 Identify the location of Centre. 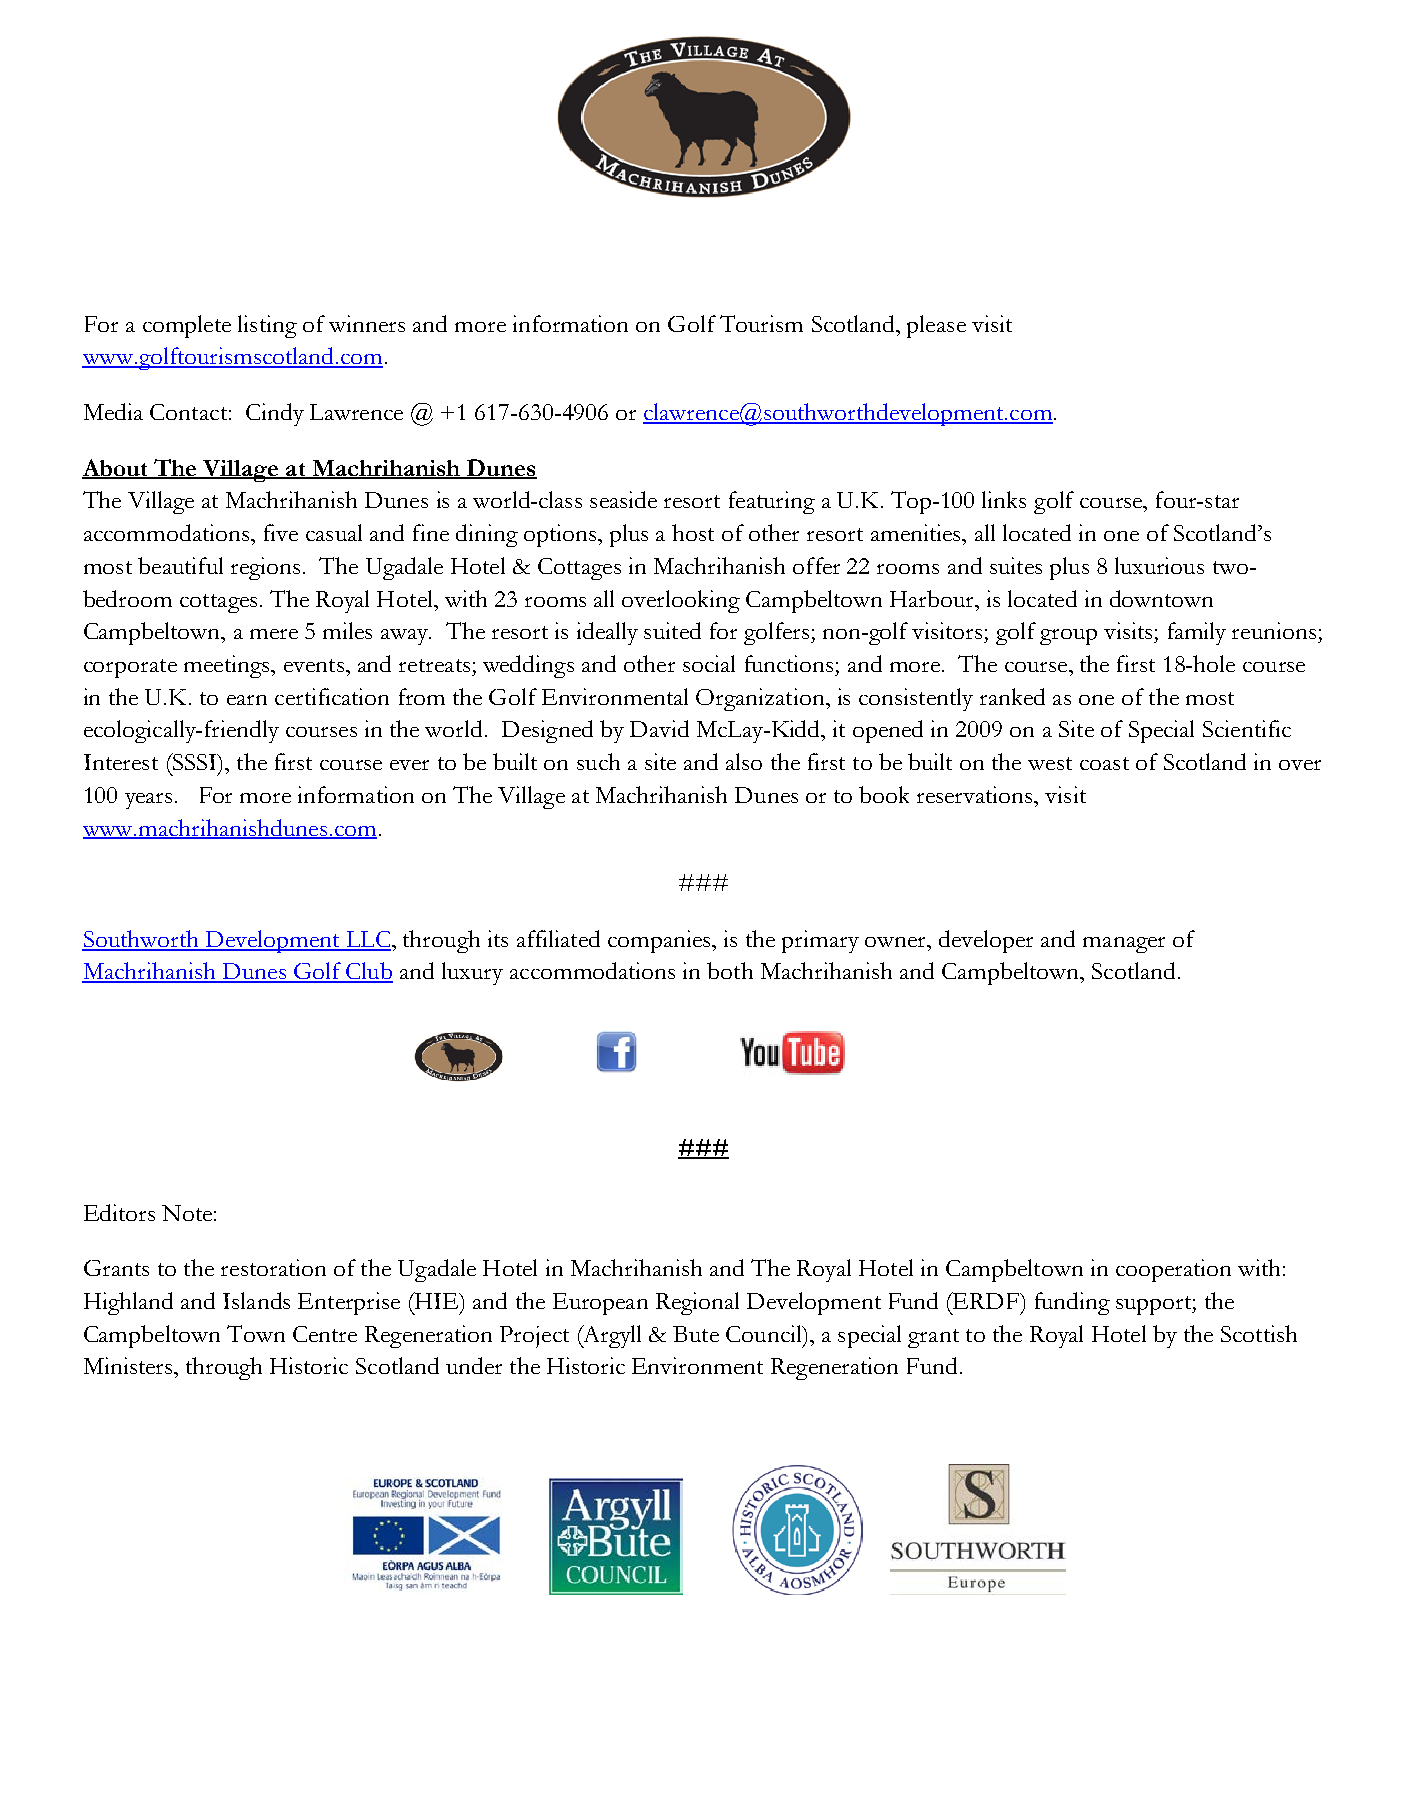
(325, 1334).
